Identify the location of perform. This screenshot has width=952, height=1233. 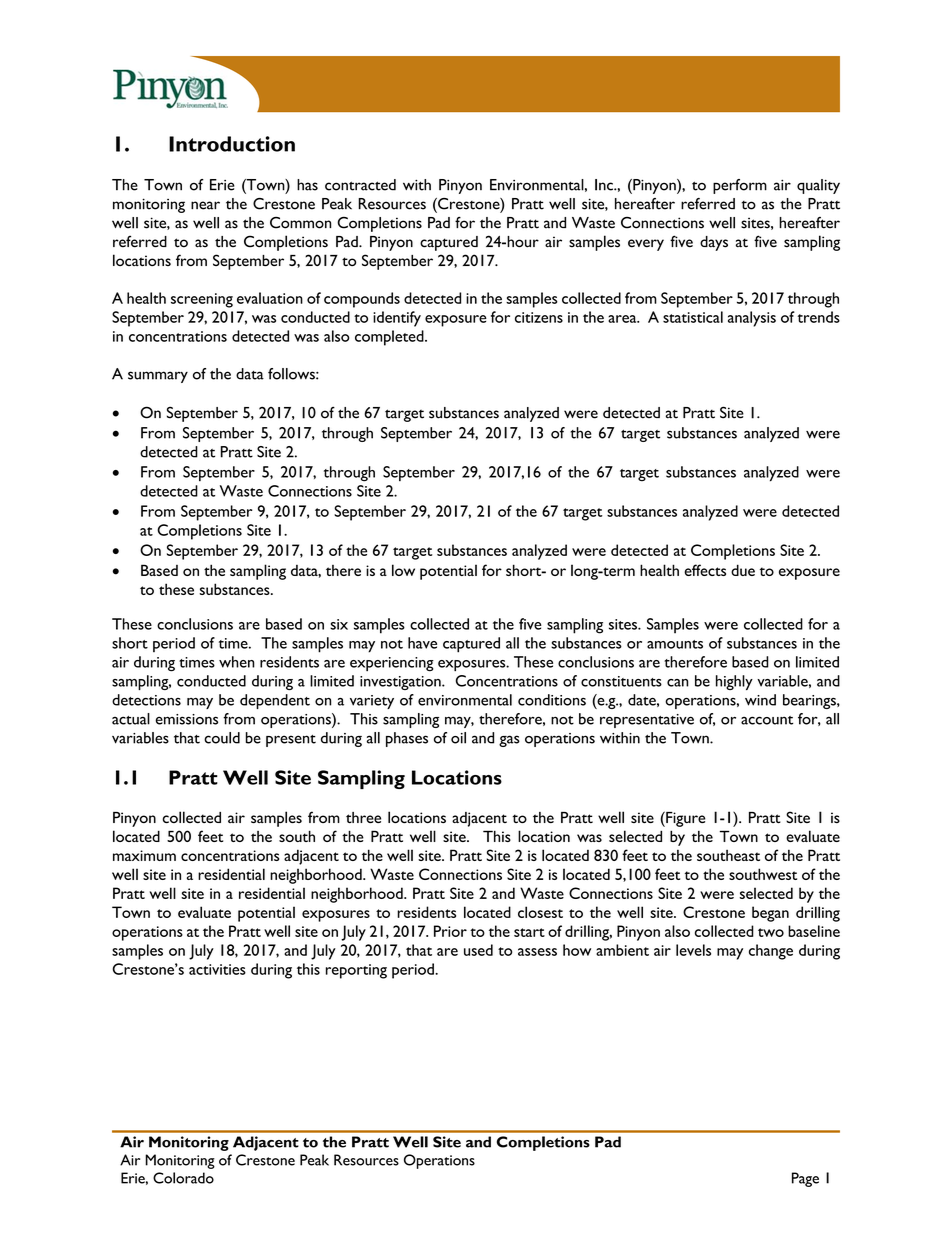
(740, 186).
